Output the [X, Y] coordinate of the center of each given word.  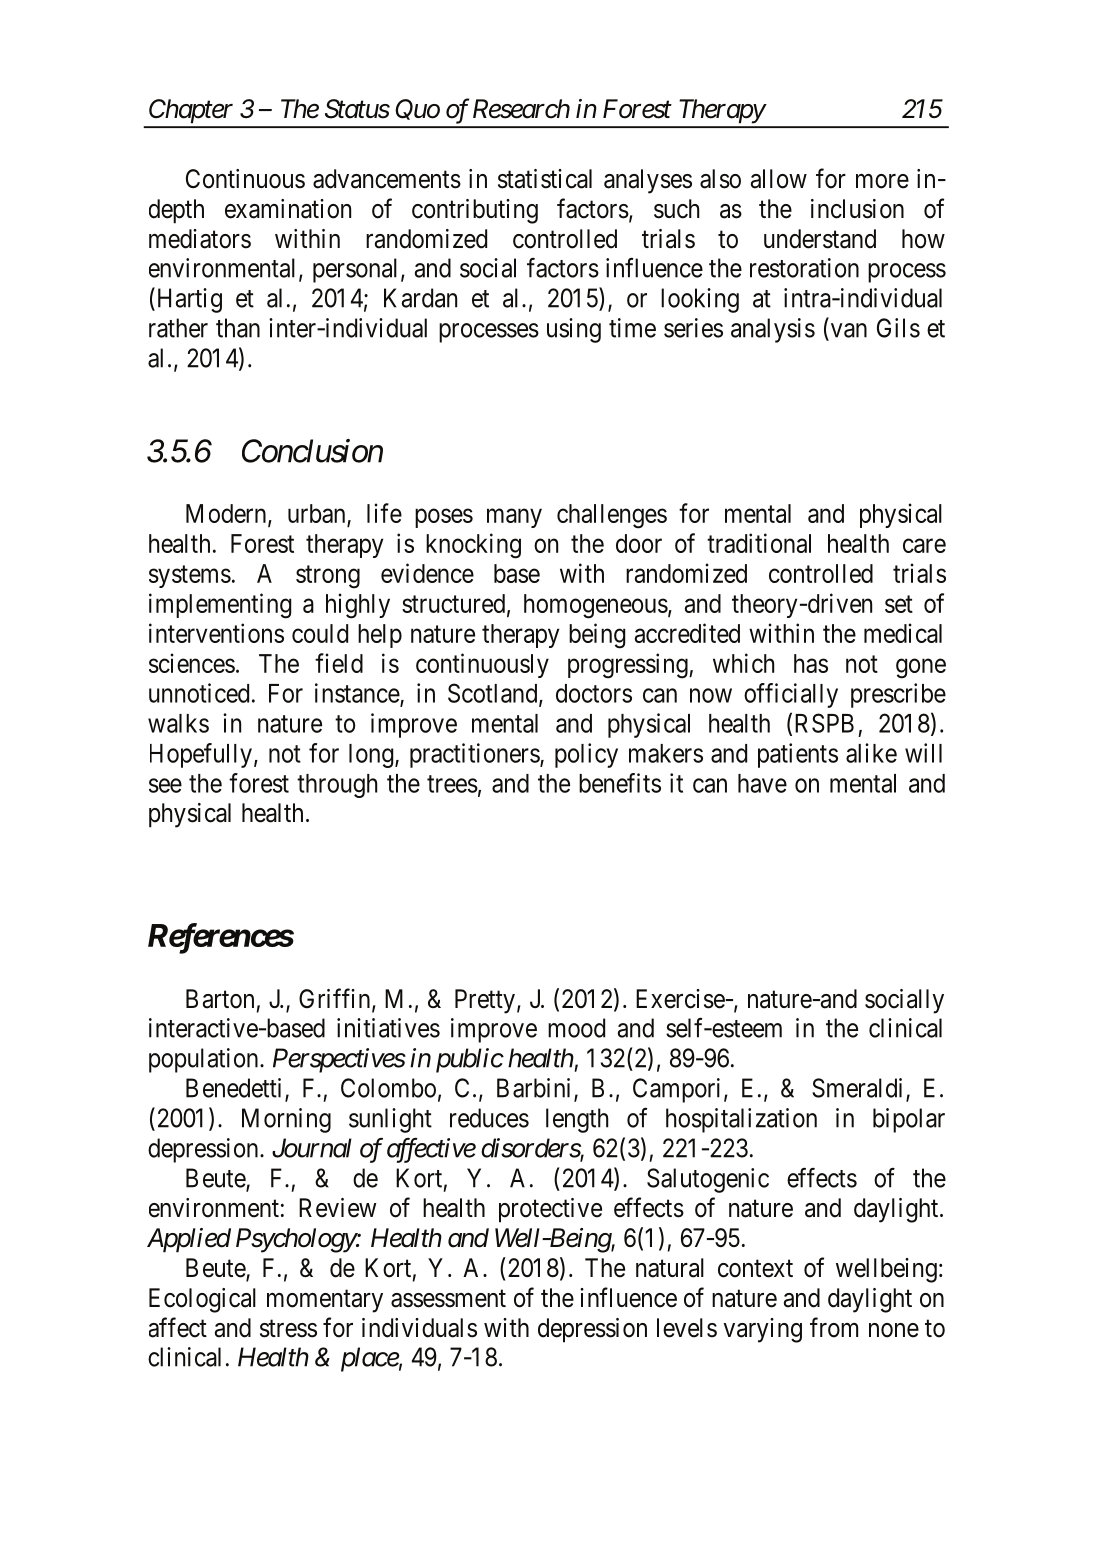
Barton [220, 999]
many [514, 518]
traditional [759, 543]
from [834, 1327]
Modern [227, 514]
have [762, 783]
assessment [448, 1299]
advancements [387, 179]
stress [288, 1329]
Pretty [485, 1001]
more [882, 181]
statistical [545, 179]
